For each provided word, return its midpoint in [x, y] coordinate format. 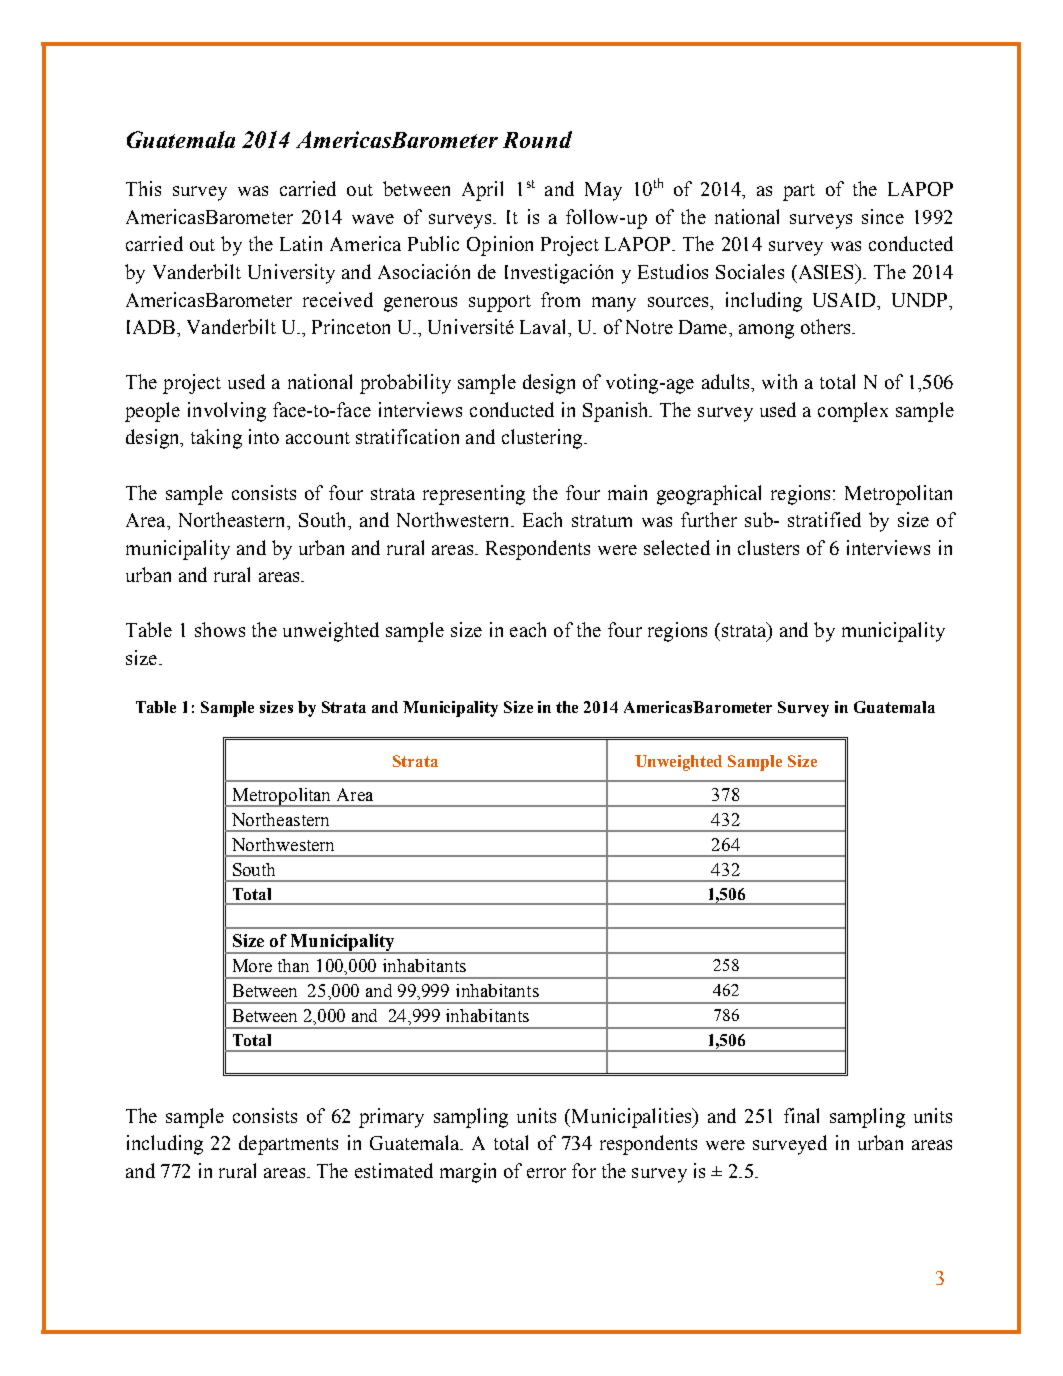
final [801, 1115]
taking [216, 439]
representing [474, 495]
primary [391, 1118]
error [546, 1173]
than [293, 965]
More [252, 965]
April [482, 191]
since [883, 216]
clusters [768, 547]
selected [677, 547]
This [143, 188]
